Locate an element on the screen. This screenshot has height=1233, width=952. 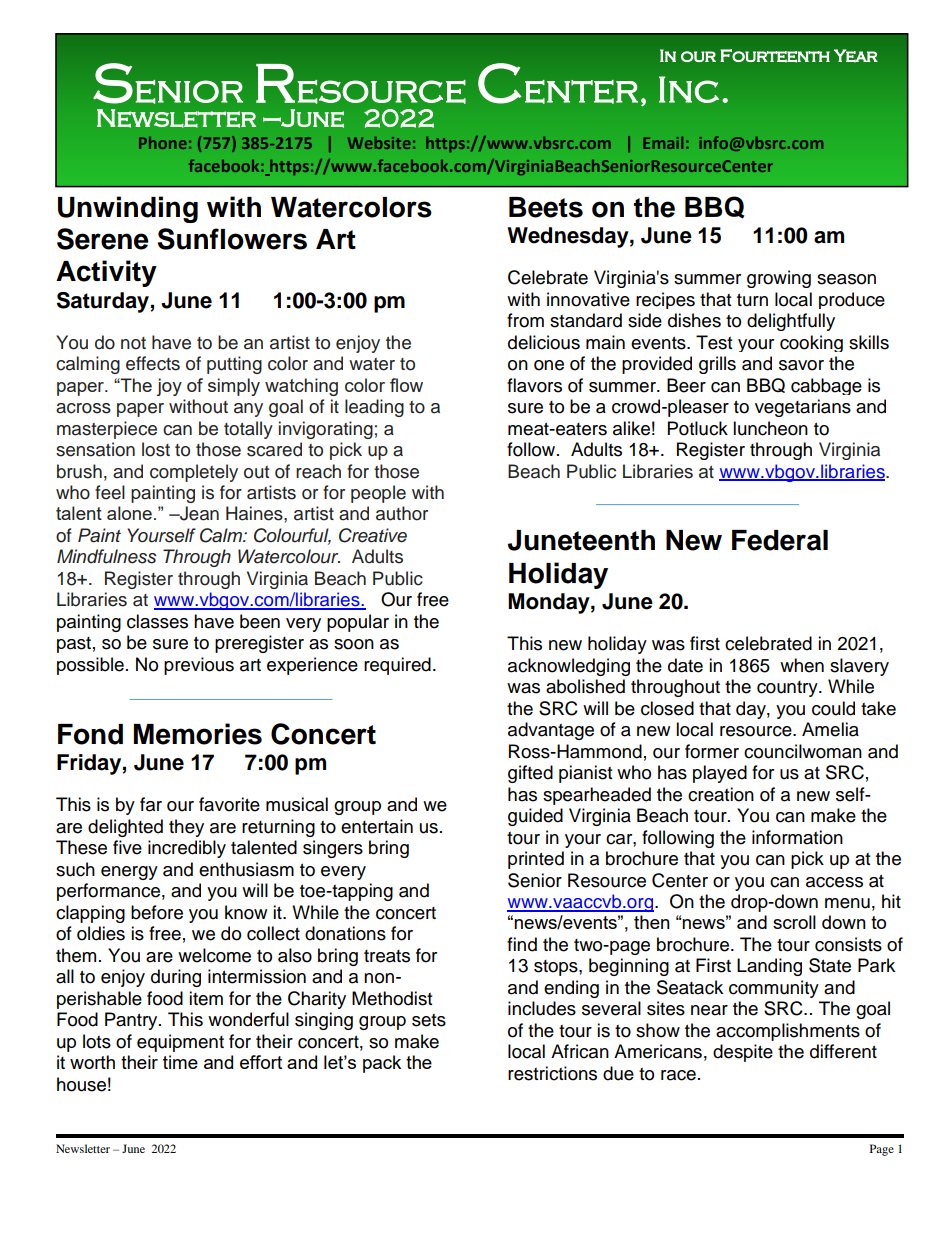
Fourteenth is located at coordinates (775, 56).
